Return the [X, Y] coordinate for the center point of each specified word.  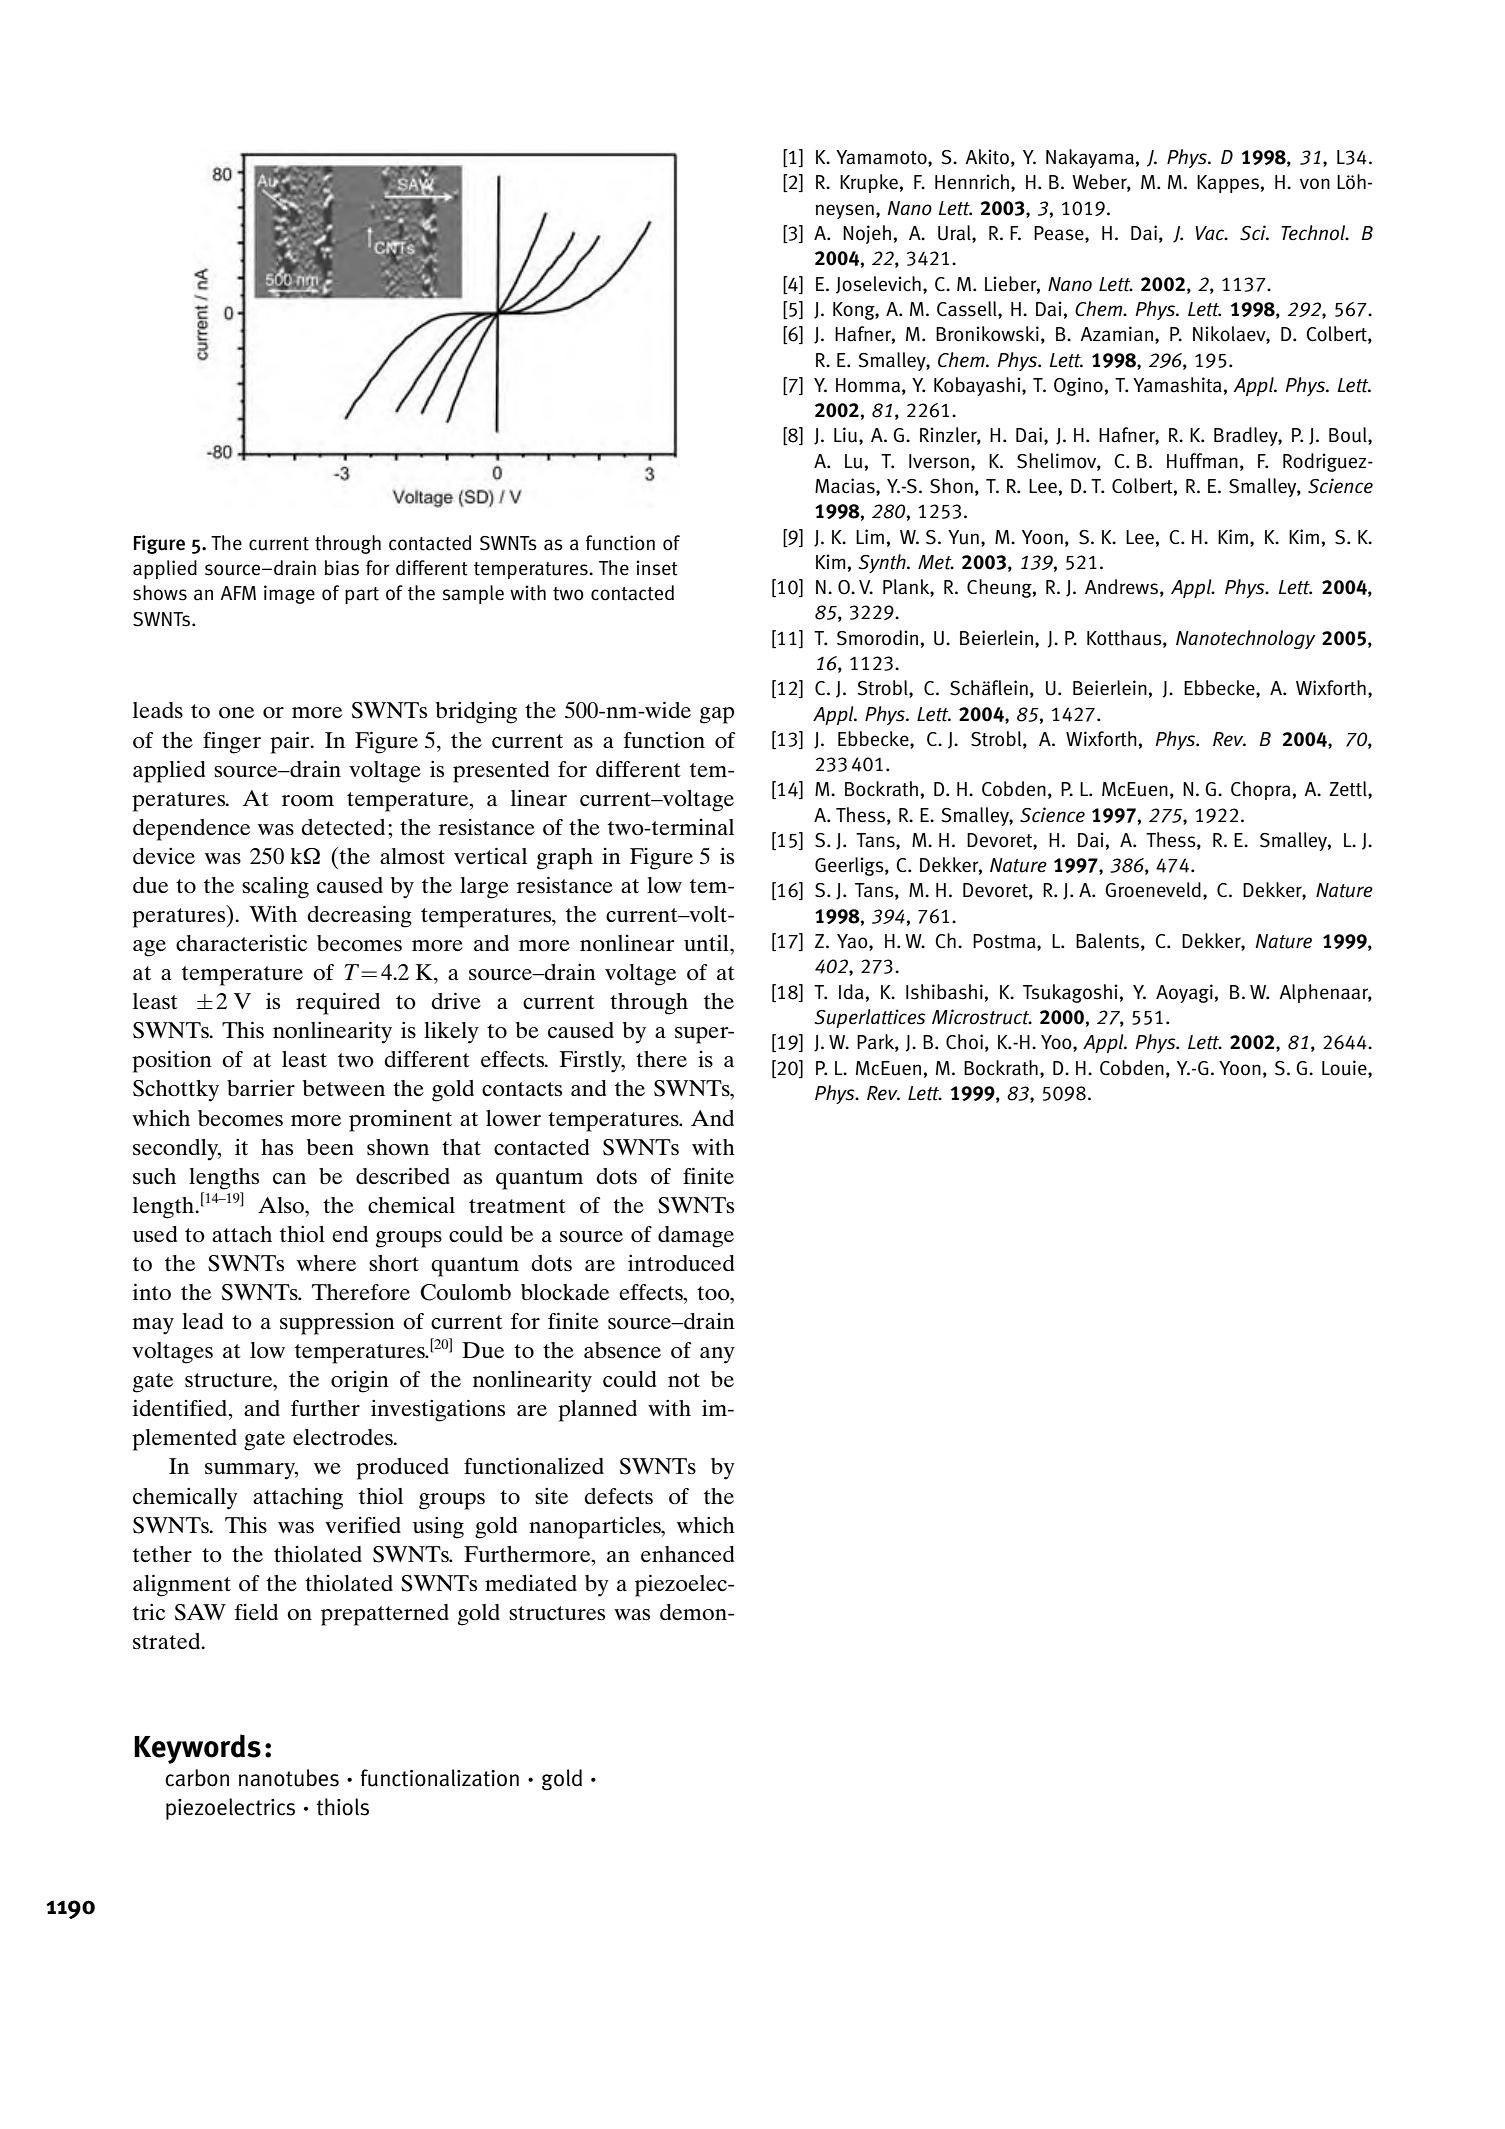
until [707, 942]
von [1315, 184]
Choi [964, 1042]
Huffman [1202, 461]
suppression [337, 1323]
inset [657, 568]
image [289, 594]
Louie [1345, 1068]
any [717, 1355]
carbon [197, 1778]
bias [342, 568]
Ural [955, 234]
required [338, 1003]
